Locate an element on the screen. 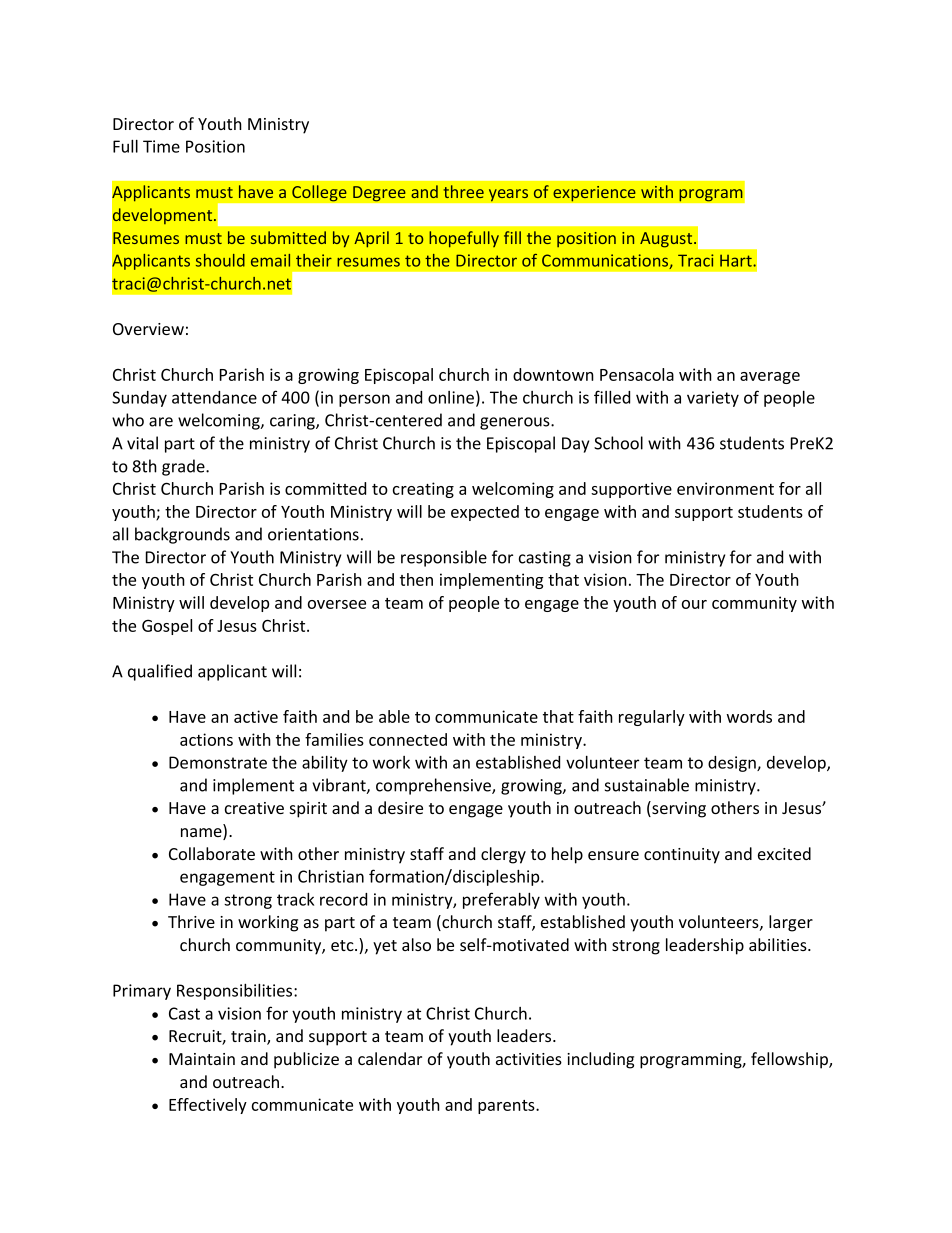  environment is located at coordinates (725, 488).
